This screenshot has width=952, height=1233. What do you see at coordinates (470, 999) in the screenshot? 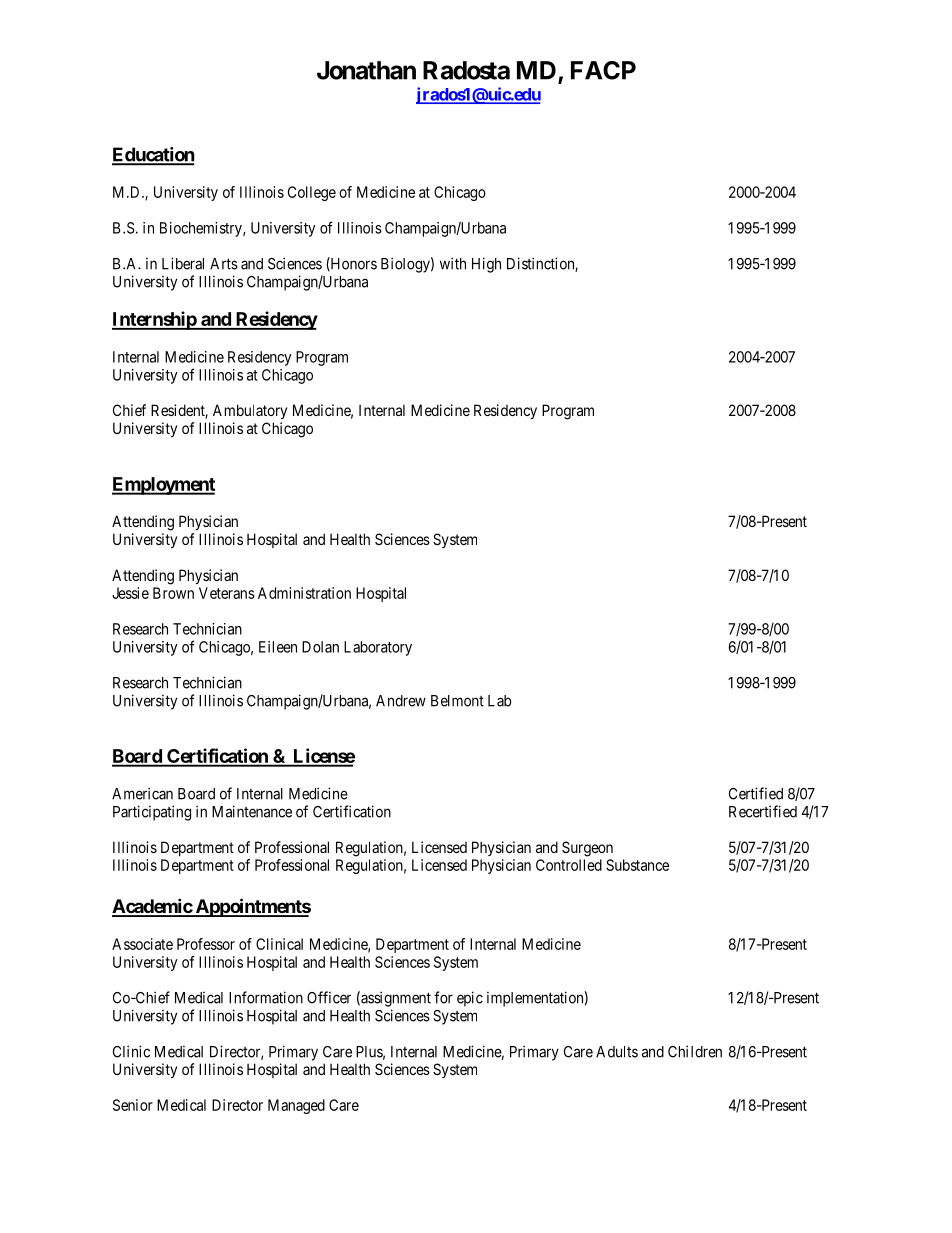
I see `epic` at bounding box center [470, 999].
